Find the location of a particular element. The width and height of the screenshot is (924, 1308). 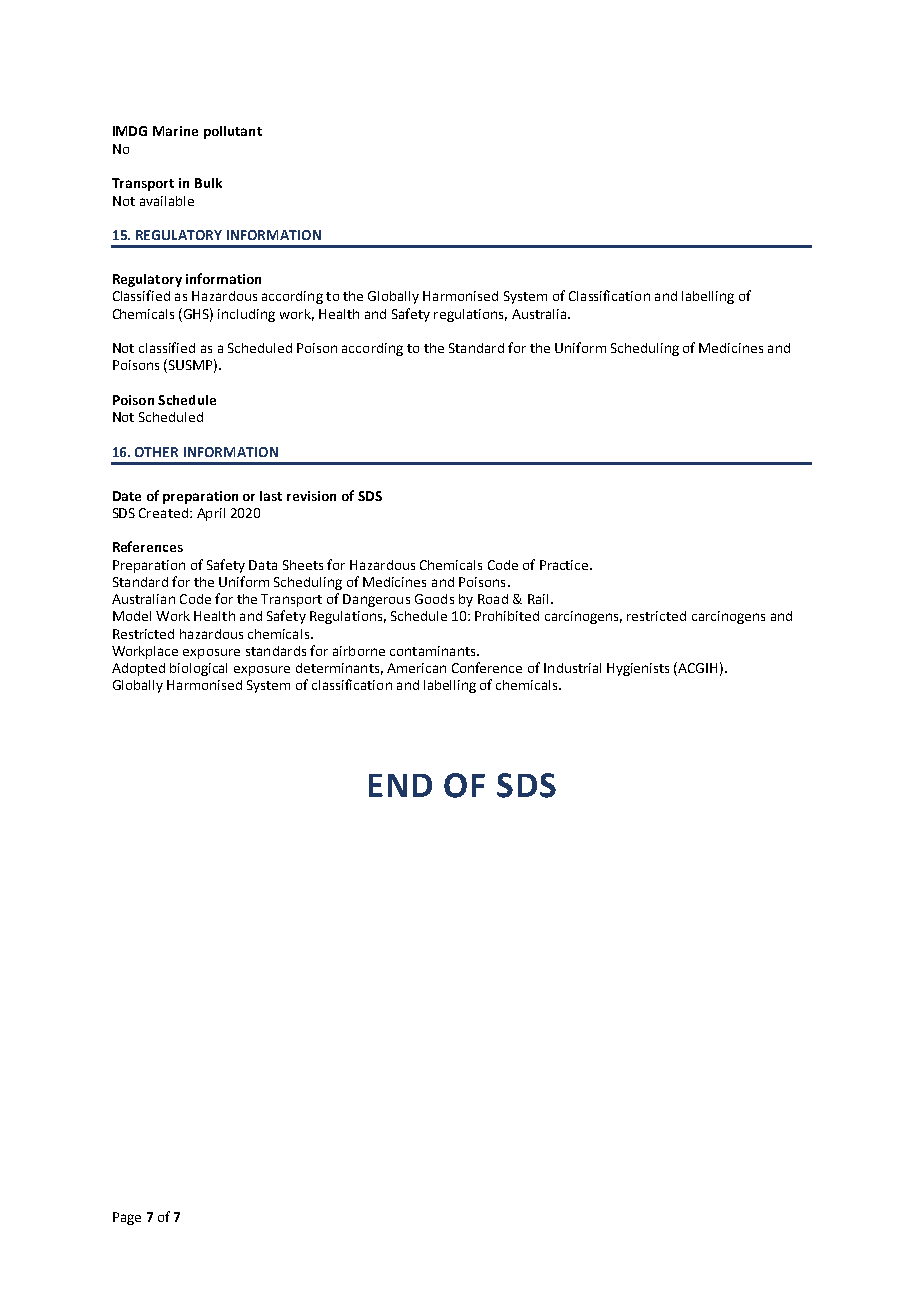

pollutant is located at coordinates (233, 132).
